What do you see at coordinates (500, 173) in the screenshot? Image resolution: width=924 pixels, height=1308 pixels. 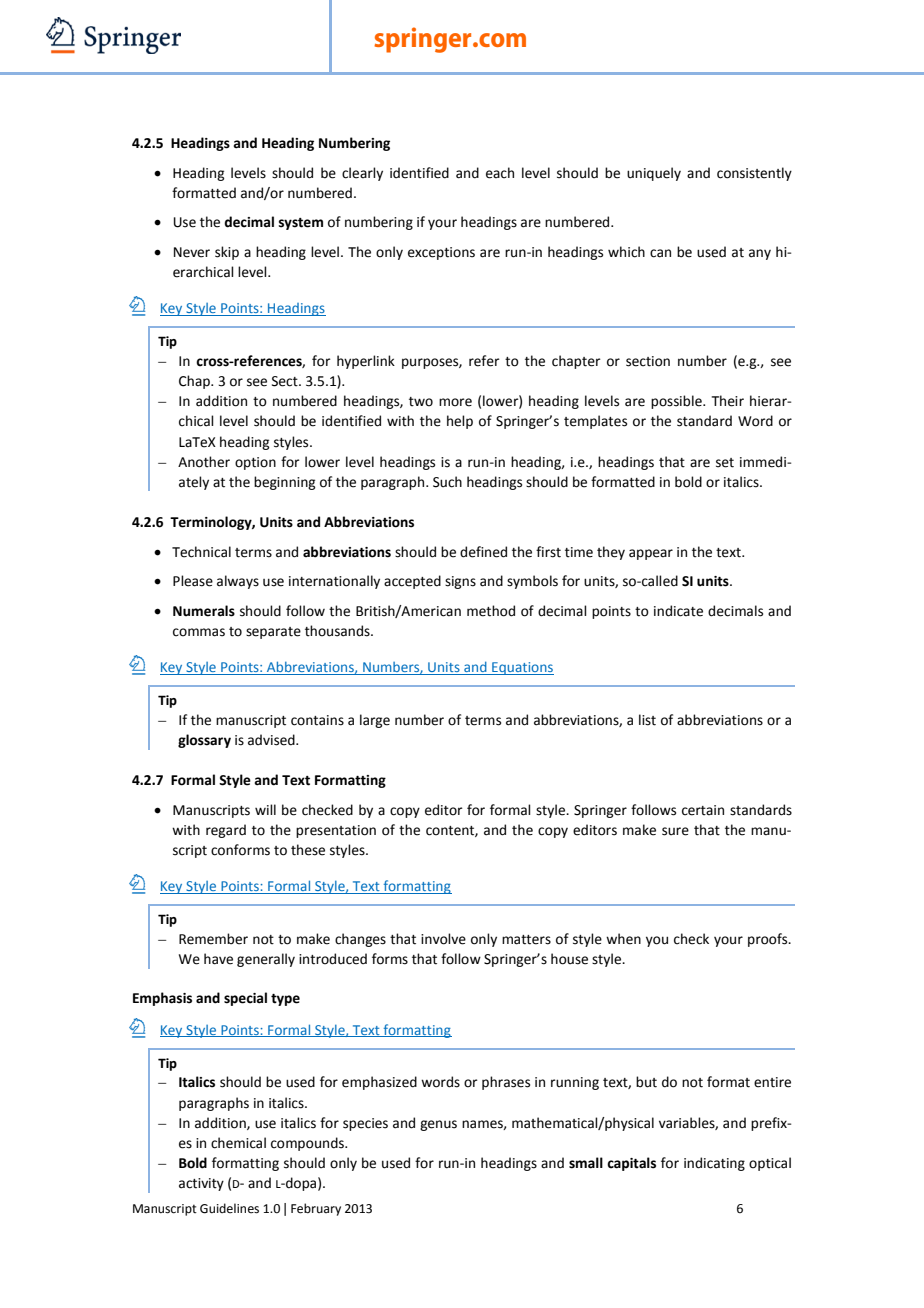 I see `each` at bounding box center [500, 173].
